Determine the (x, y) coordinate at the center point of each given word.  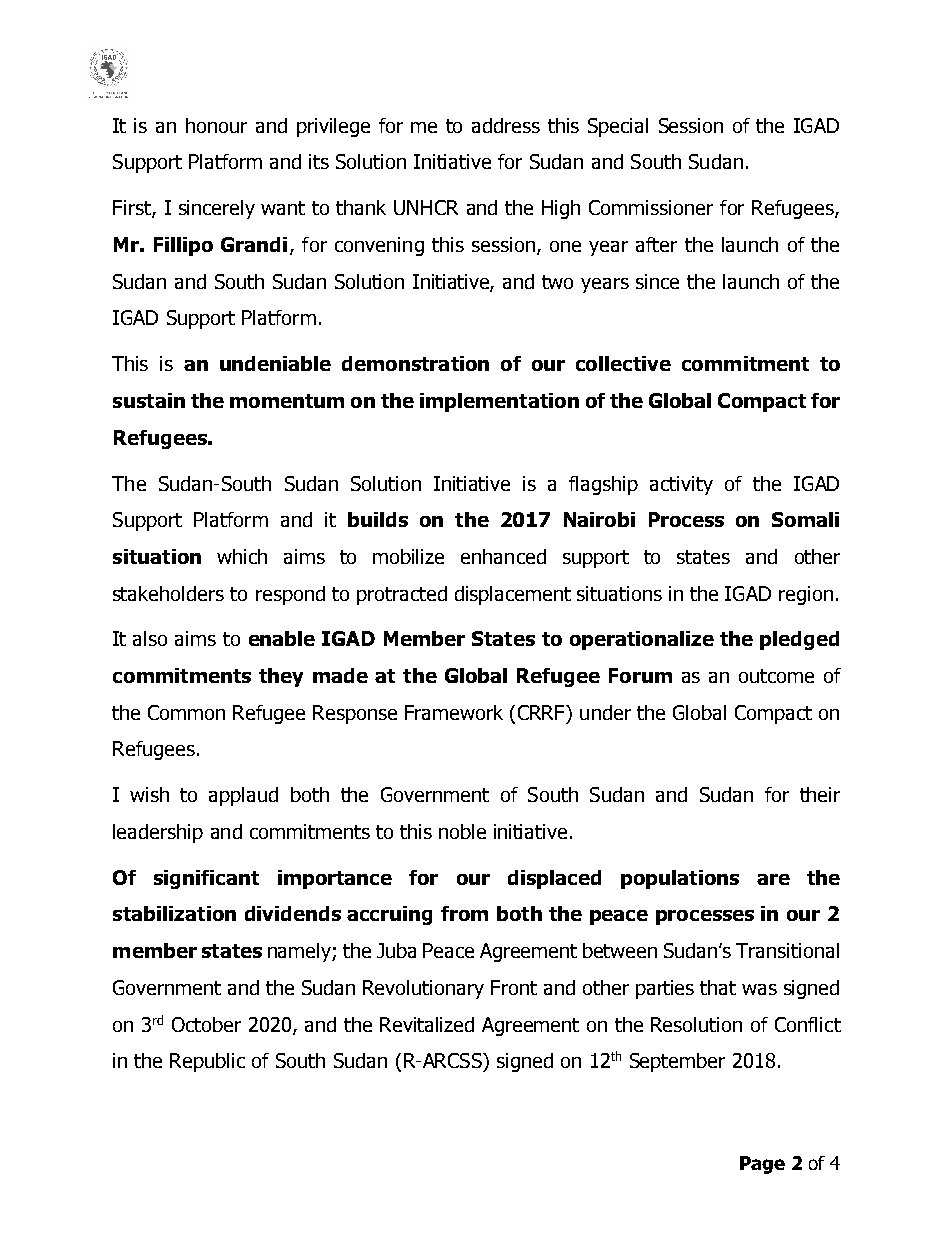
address (506, 125)
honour (216, 125)
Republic (207, 1062)
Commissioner (651, 207)
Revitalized (427, 1024)
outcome (776, 676)
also (150, 638)
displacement (513, 595)
